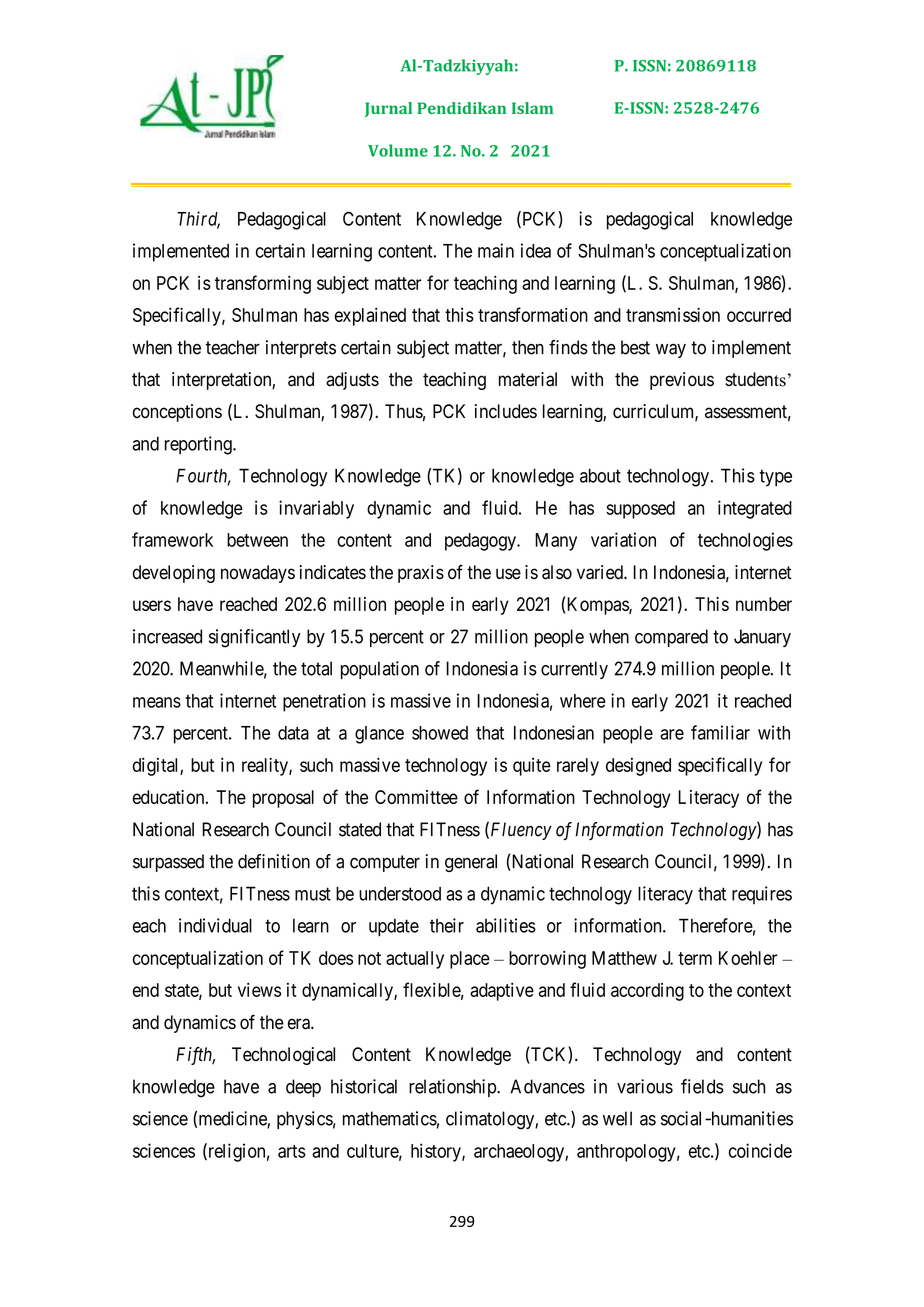 This page has width=924, height=1307. What do you see at coordinates (671, 638) in the page?
I see `compared` at bounding box center [671, 638].
